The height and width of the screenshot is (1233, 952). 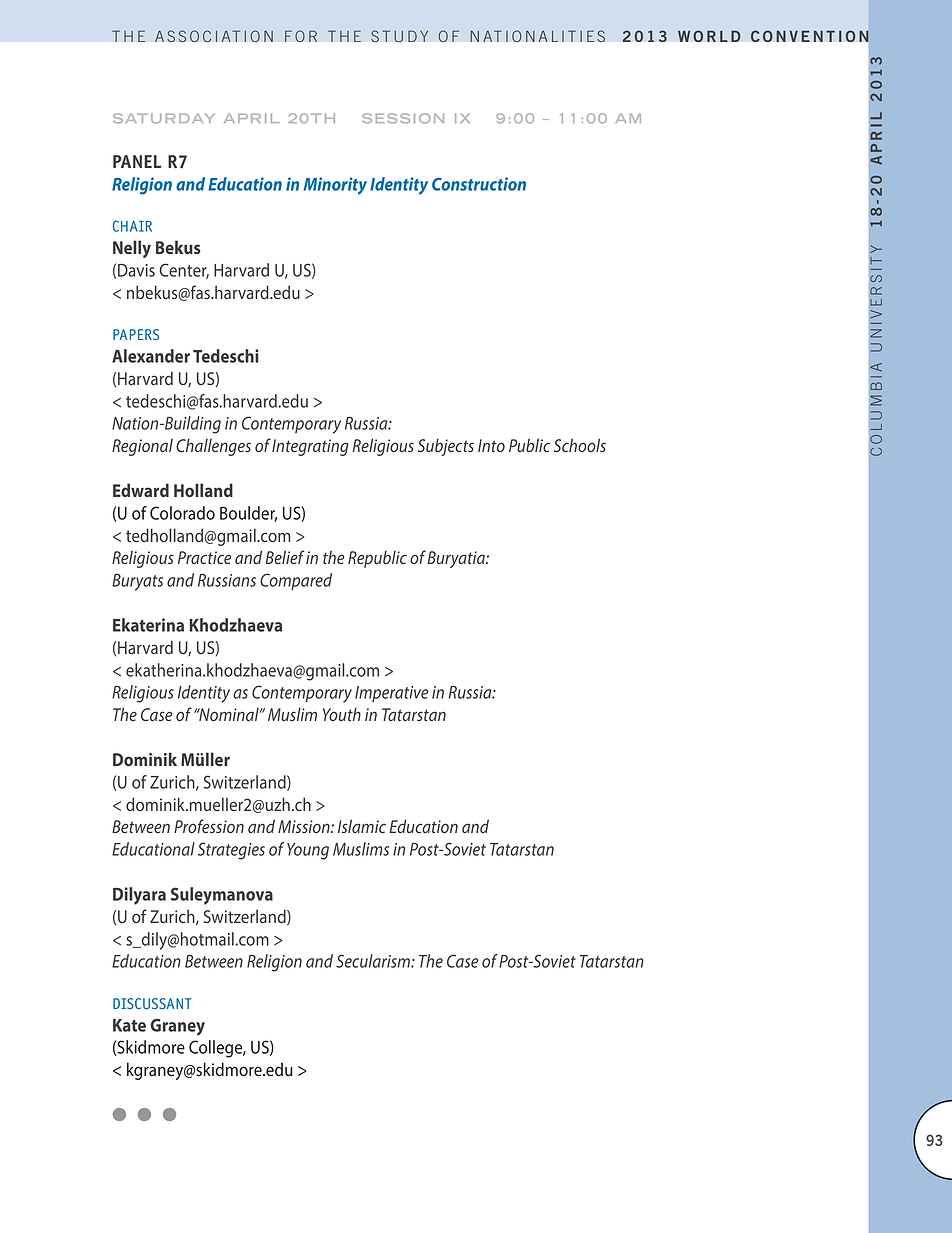 What do you see at coordinates (709, 36) in the screenshot?
I see `WORLD` at bounding box center [709, 36].
